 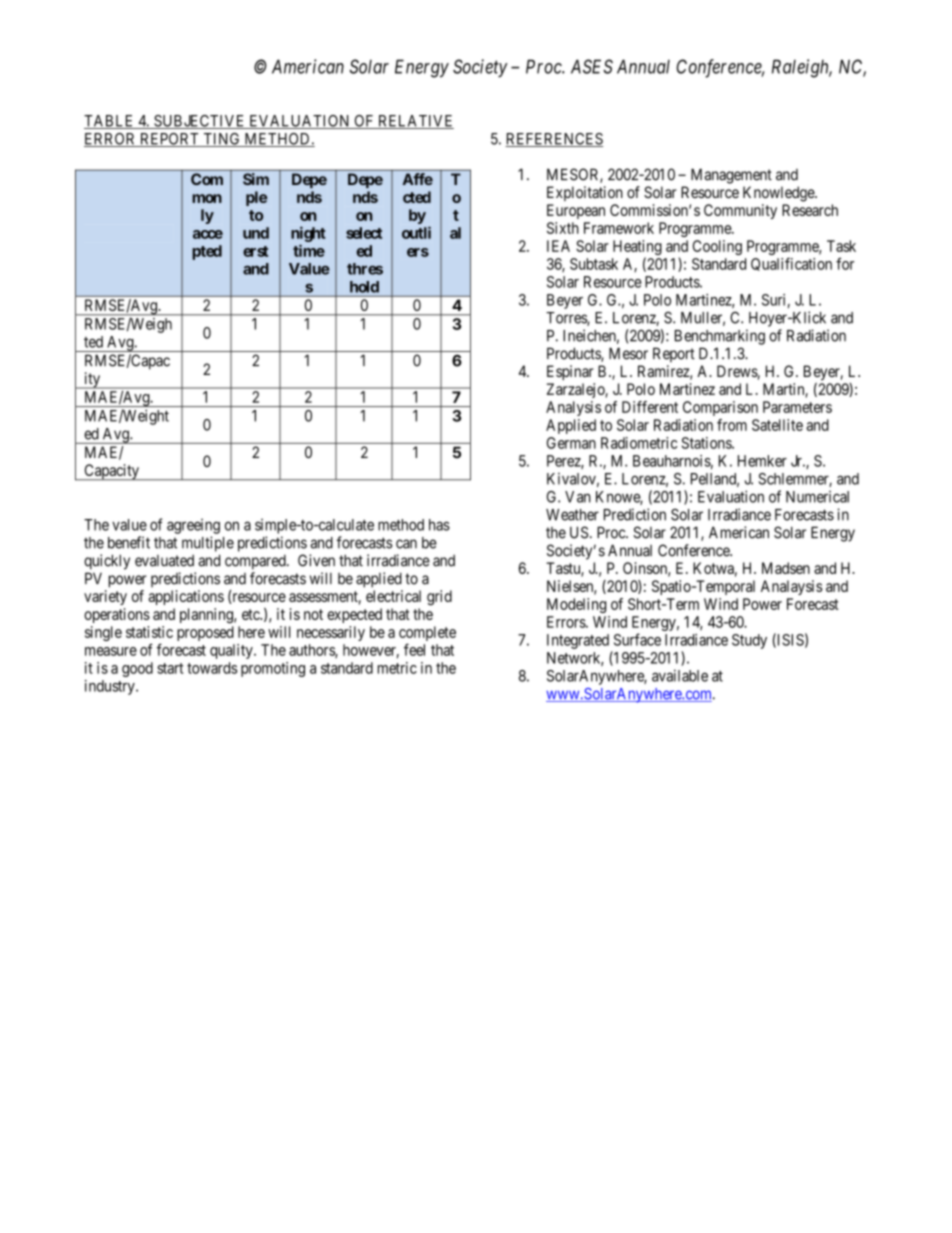 I want to click on Management, so click(x=731, y=176).
